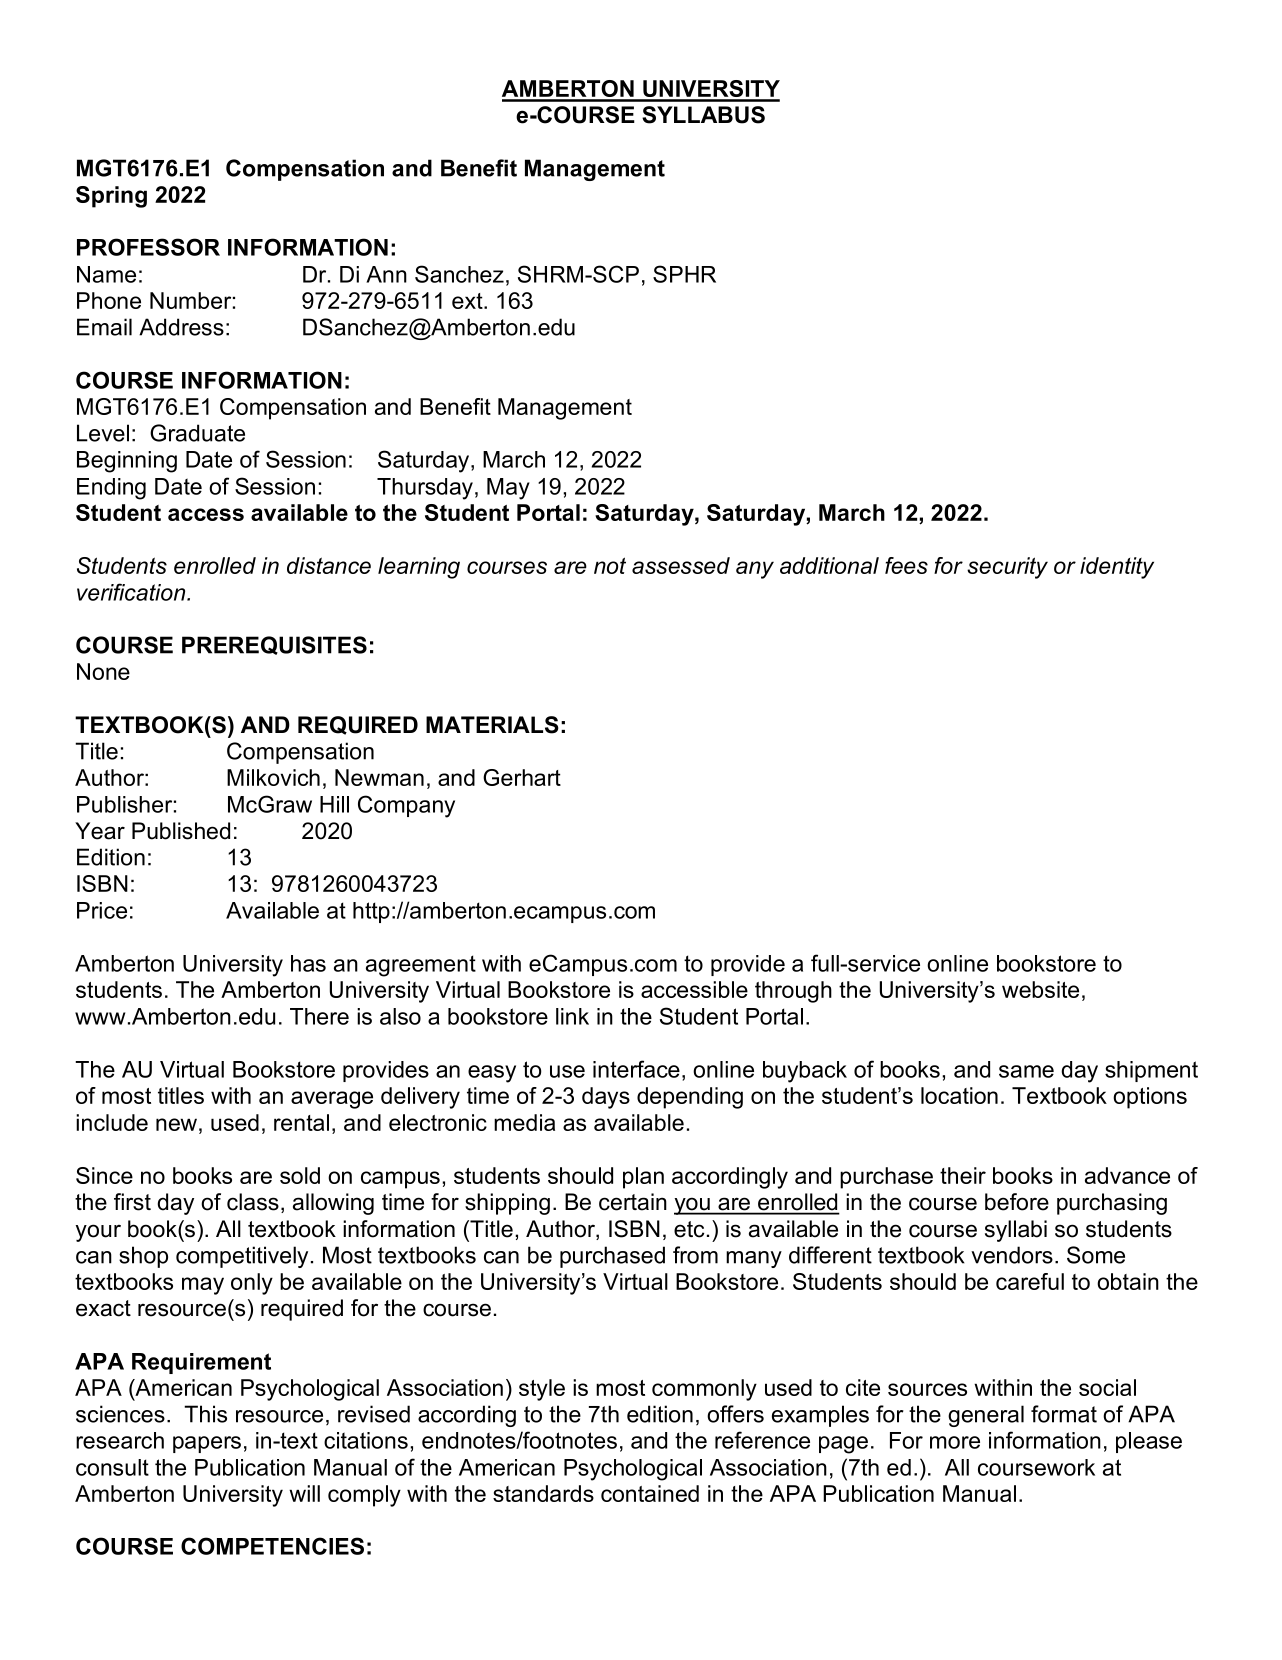 The image size is (1282, 1660). What do you see at coordinates (703, 115) in the page?
I see `SYLLABUS` at bounding box center [703, 115].
